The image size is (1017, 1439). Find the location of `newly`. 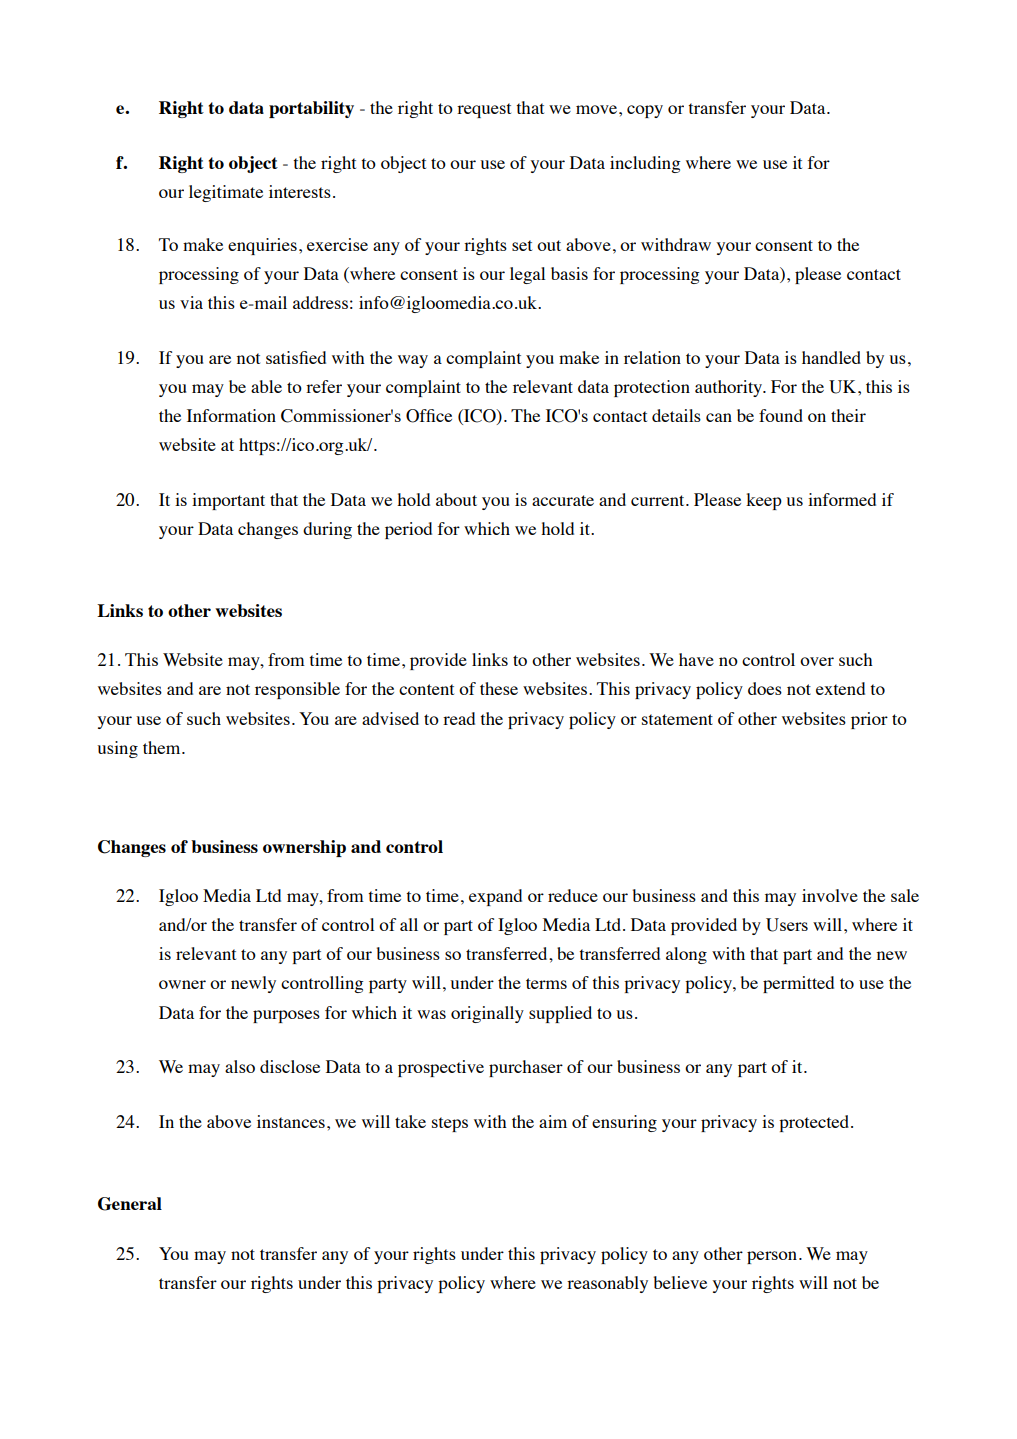

newly is located at coordinates (253, 984).
